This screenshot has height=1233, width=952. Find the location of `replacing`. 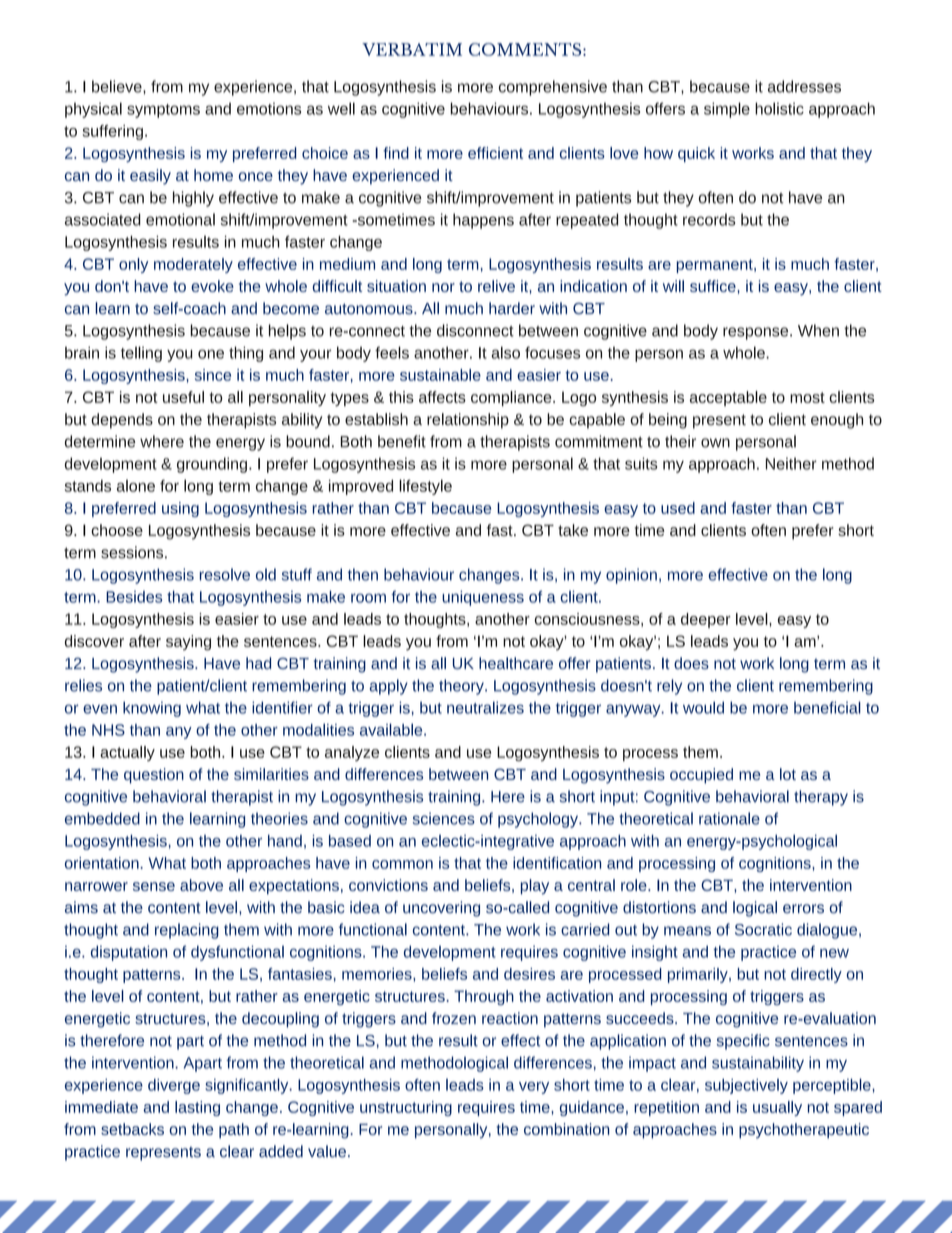

replacing is located at coordinates (187, 931).
